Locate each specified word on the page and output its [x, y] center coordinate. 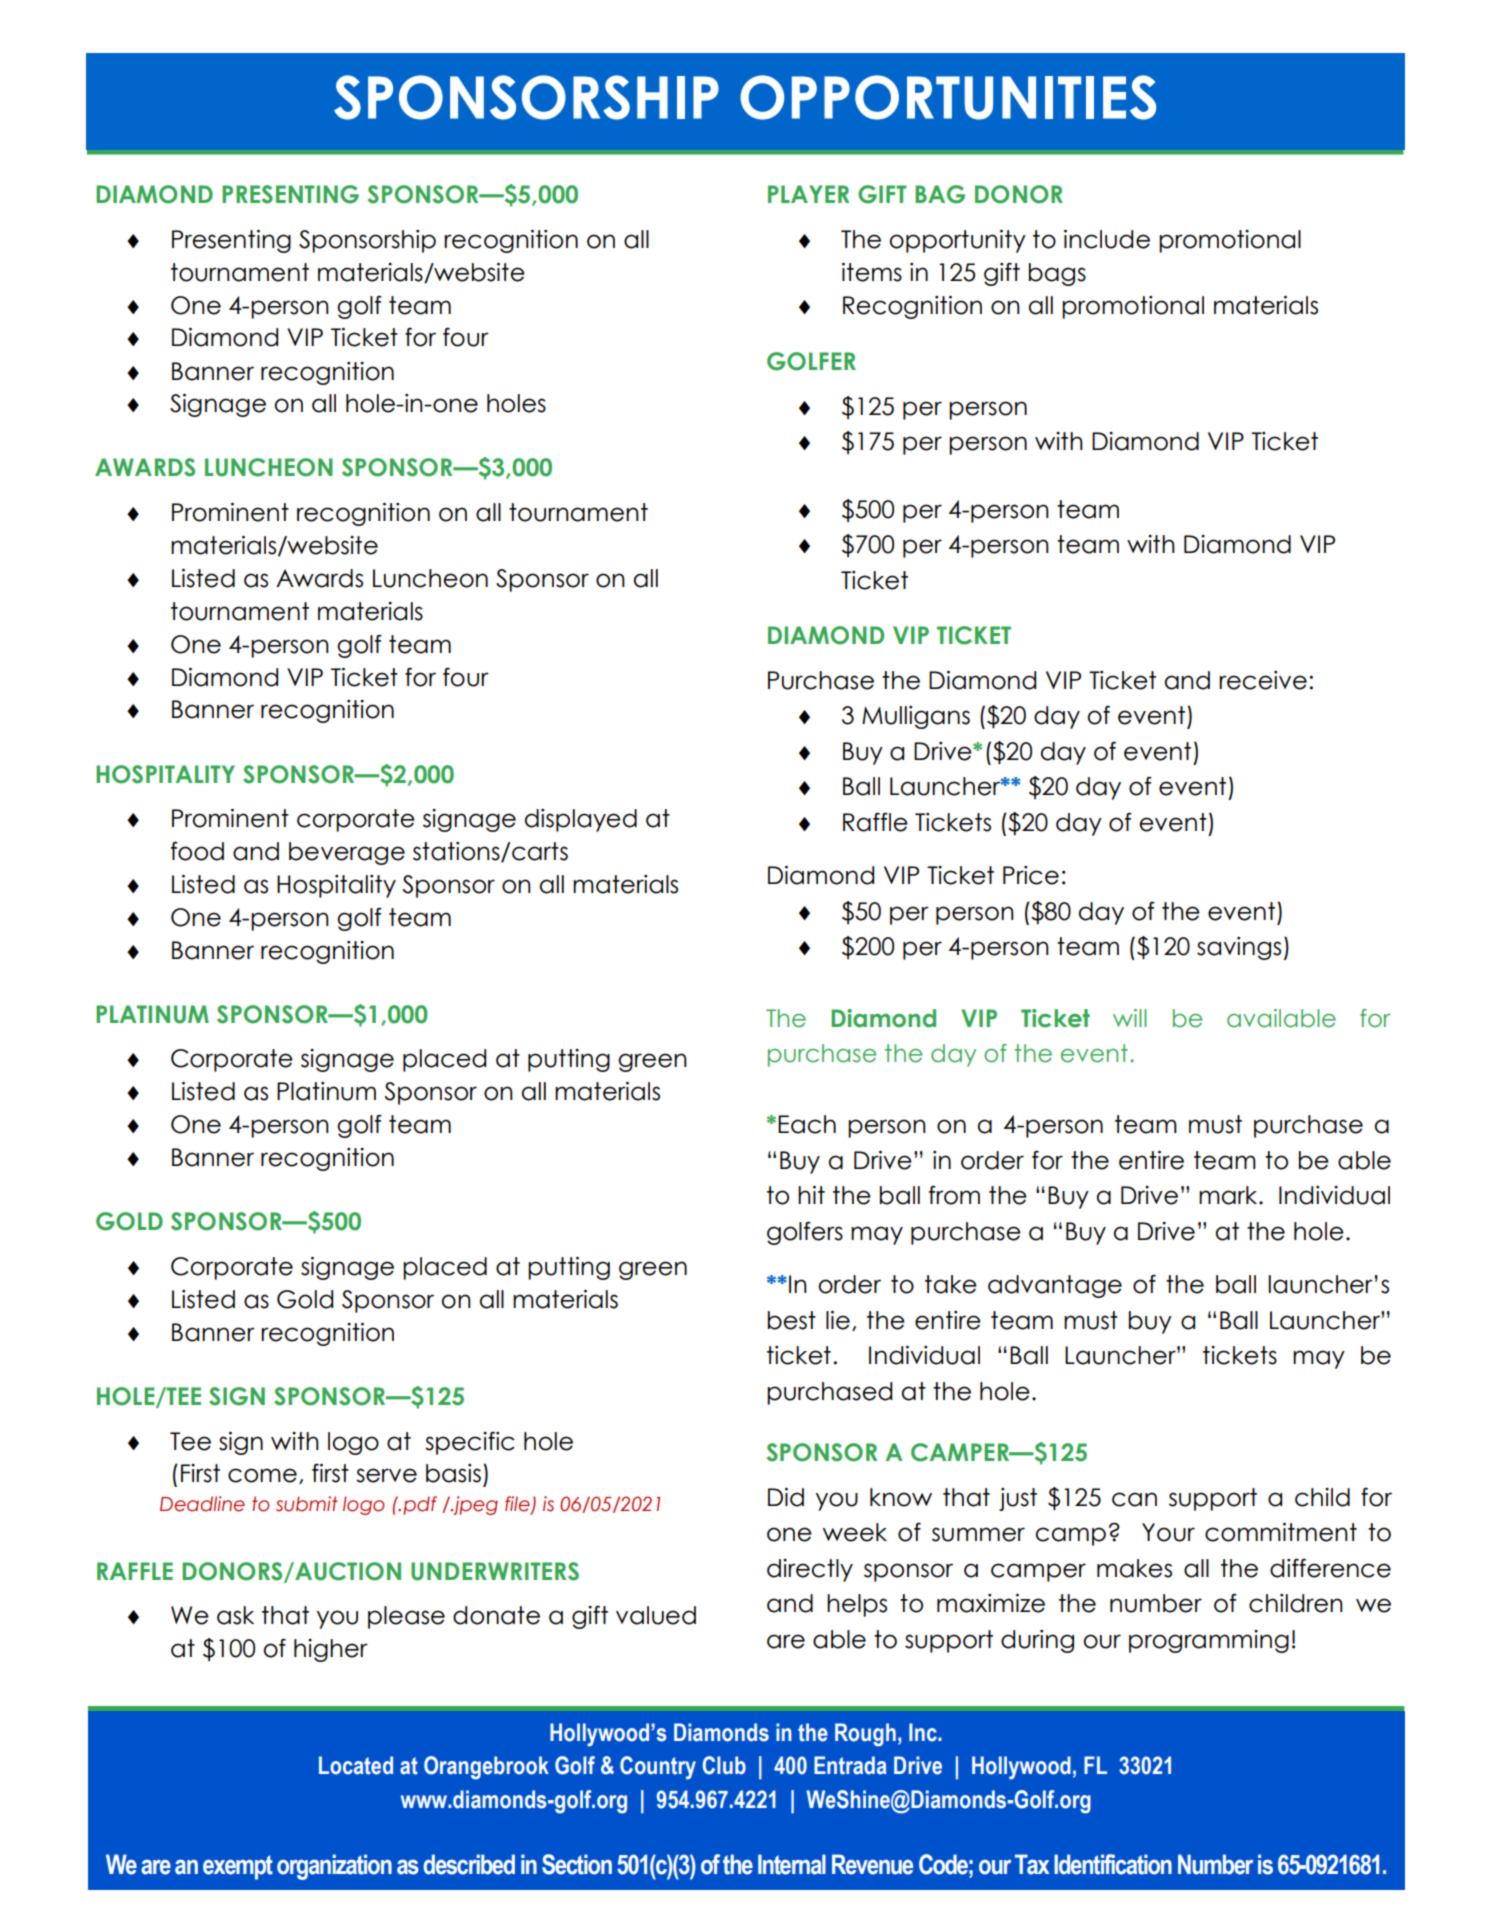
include [1107, 239]
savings [1239, 948]
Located [356, 1765]
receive [1263, 680]
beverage [347, 853]
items [872, 272]
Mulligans [916, 717]
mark [1229, 1195]
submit [307, 1504]
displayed [581, 820]
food [197, 851]
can [1134, 1499]
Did [786, 1497]
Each [807, 1124]
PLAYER [808, 194]
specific [470, 1443]
